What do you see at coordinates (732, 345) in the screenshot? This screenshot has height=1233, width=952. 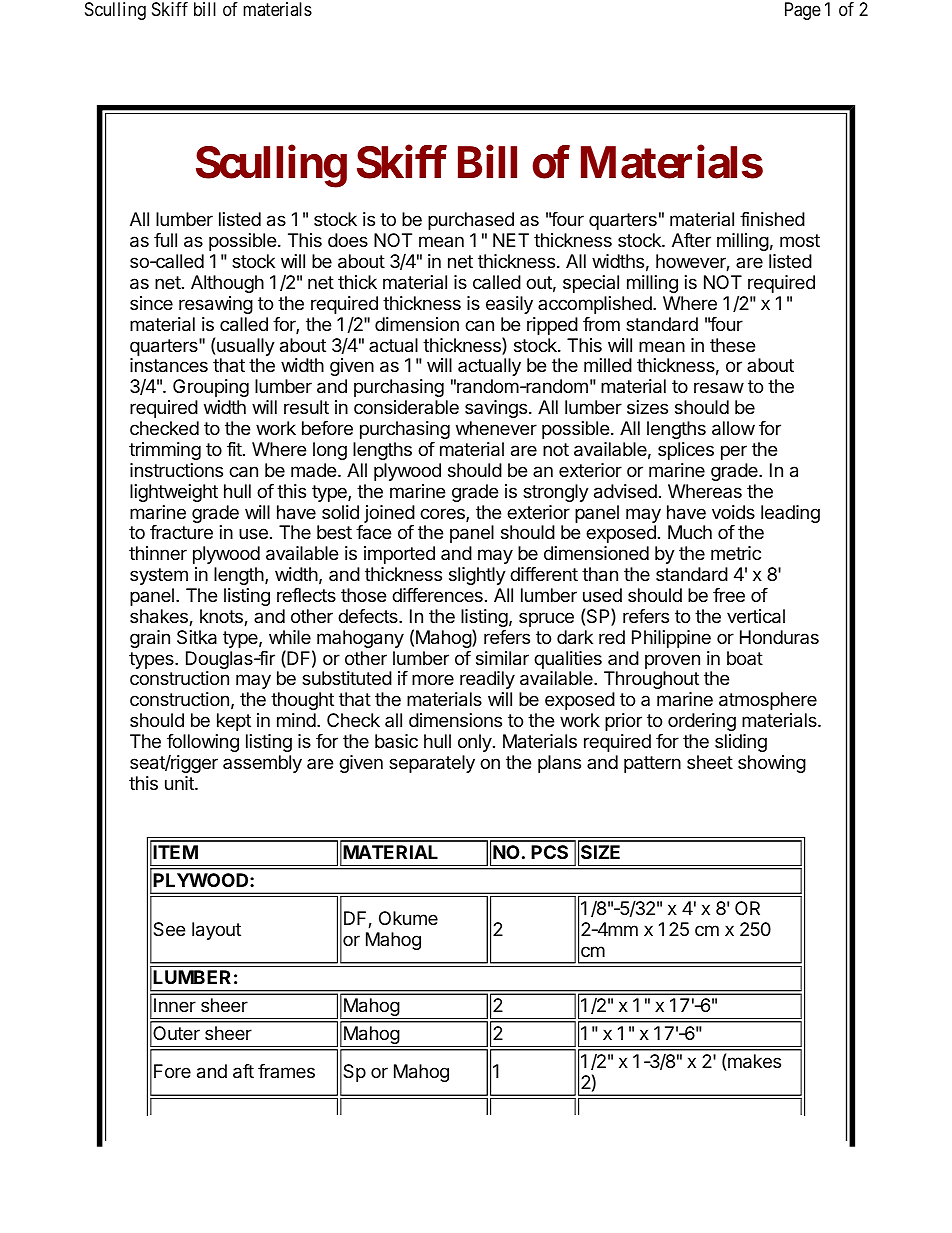 I see `these` at bounding box center [732, 345].
